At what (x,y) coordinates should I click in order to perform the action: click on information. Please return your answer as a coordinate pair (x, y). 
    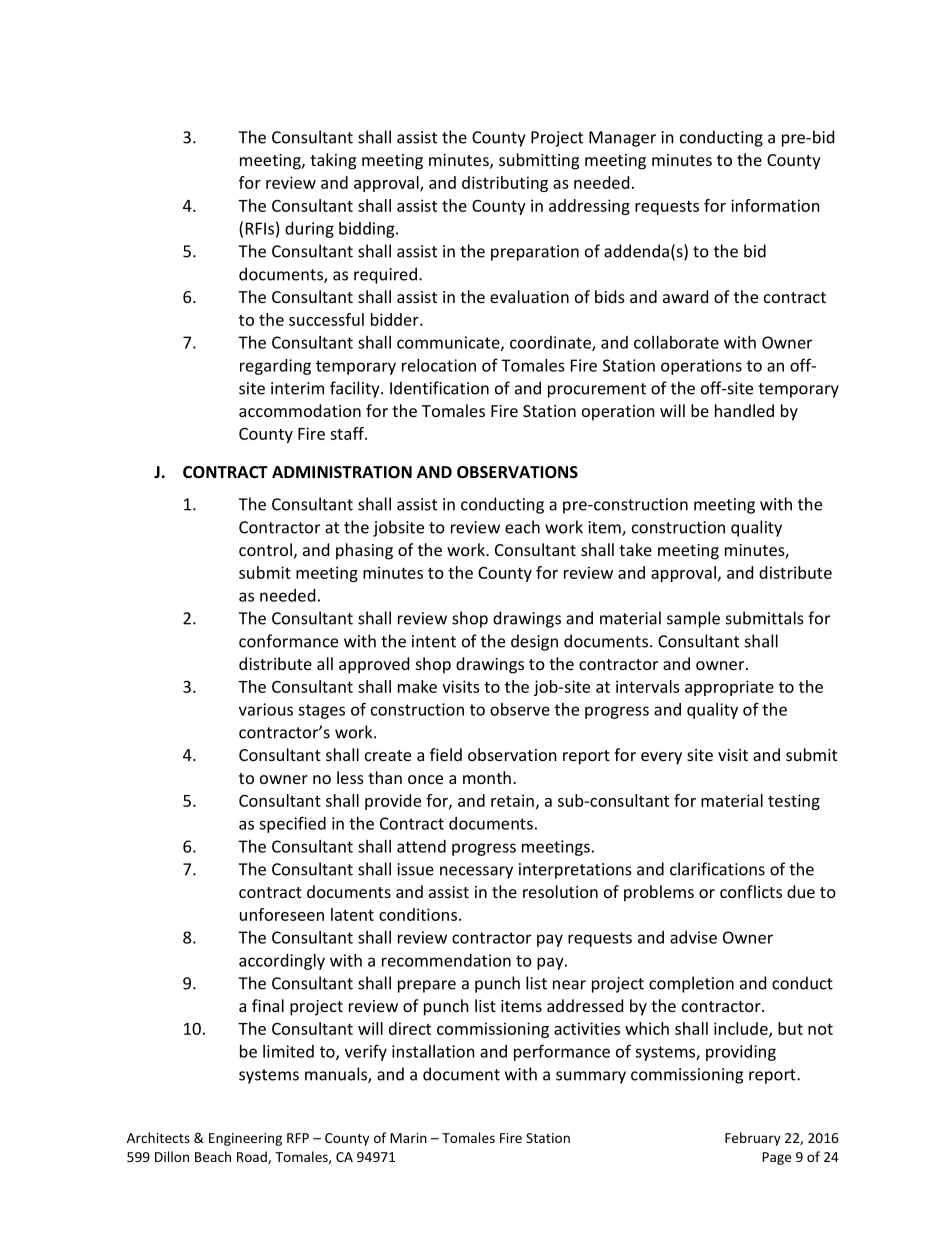
    Looking at the image, I should click on (775, 205).
